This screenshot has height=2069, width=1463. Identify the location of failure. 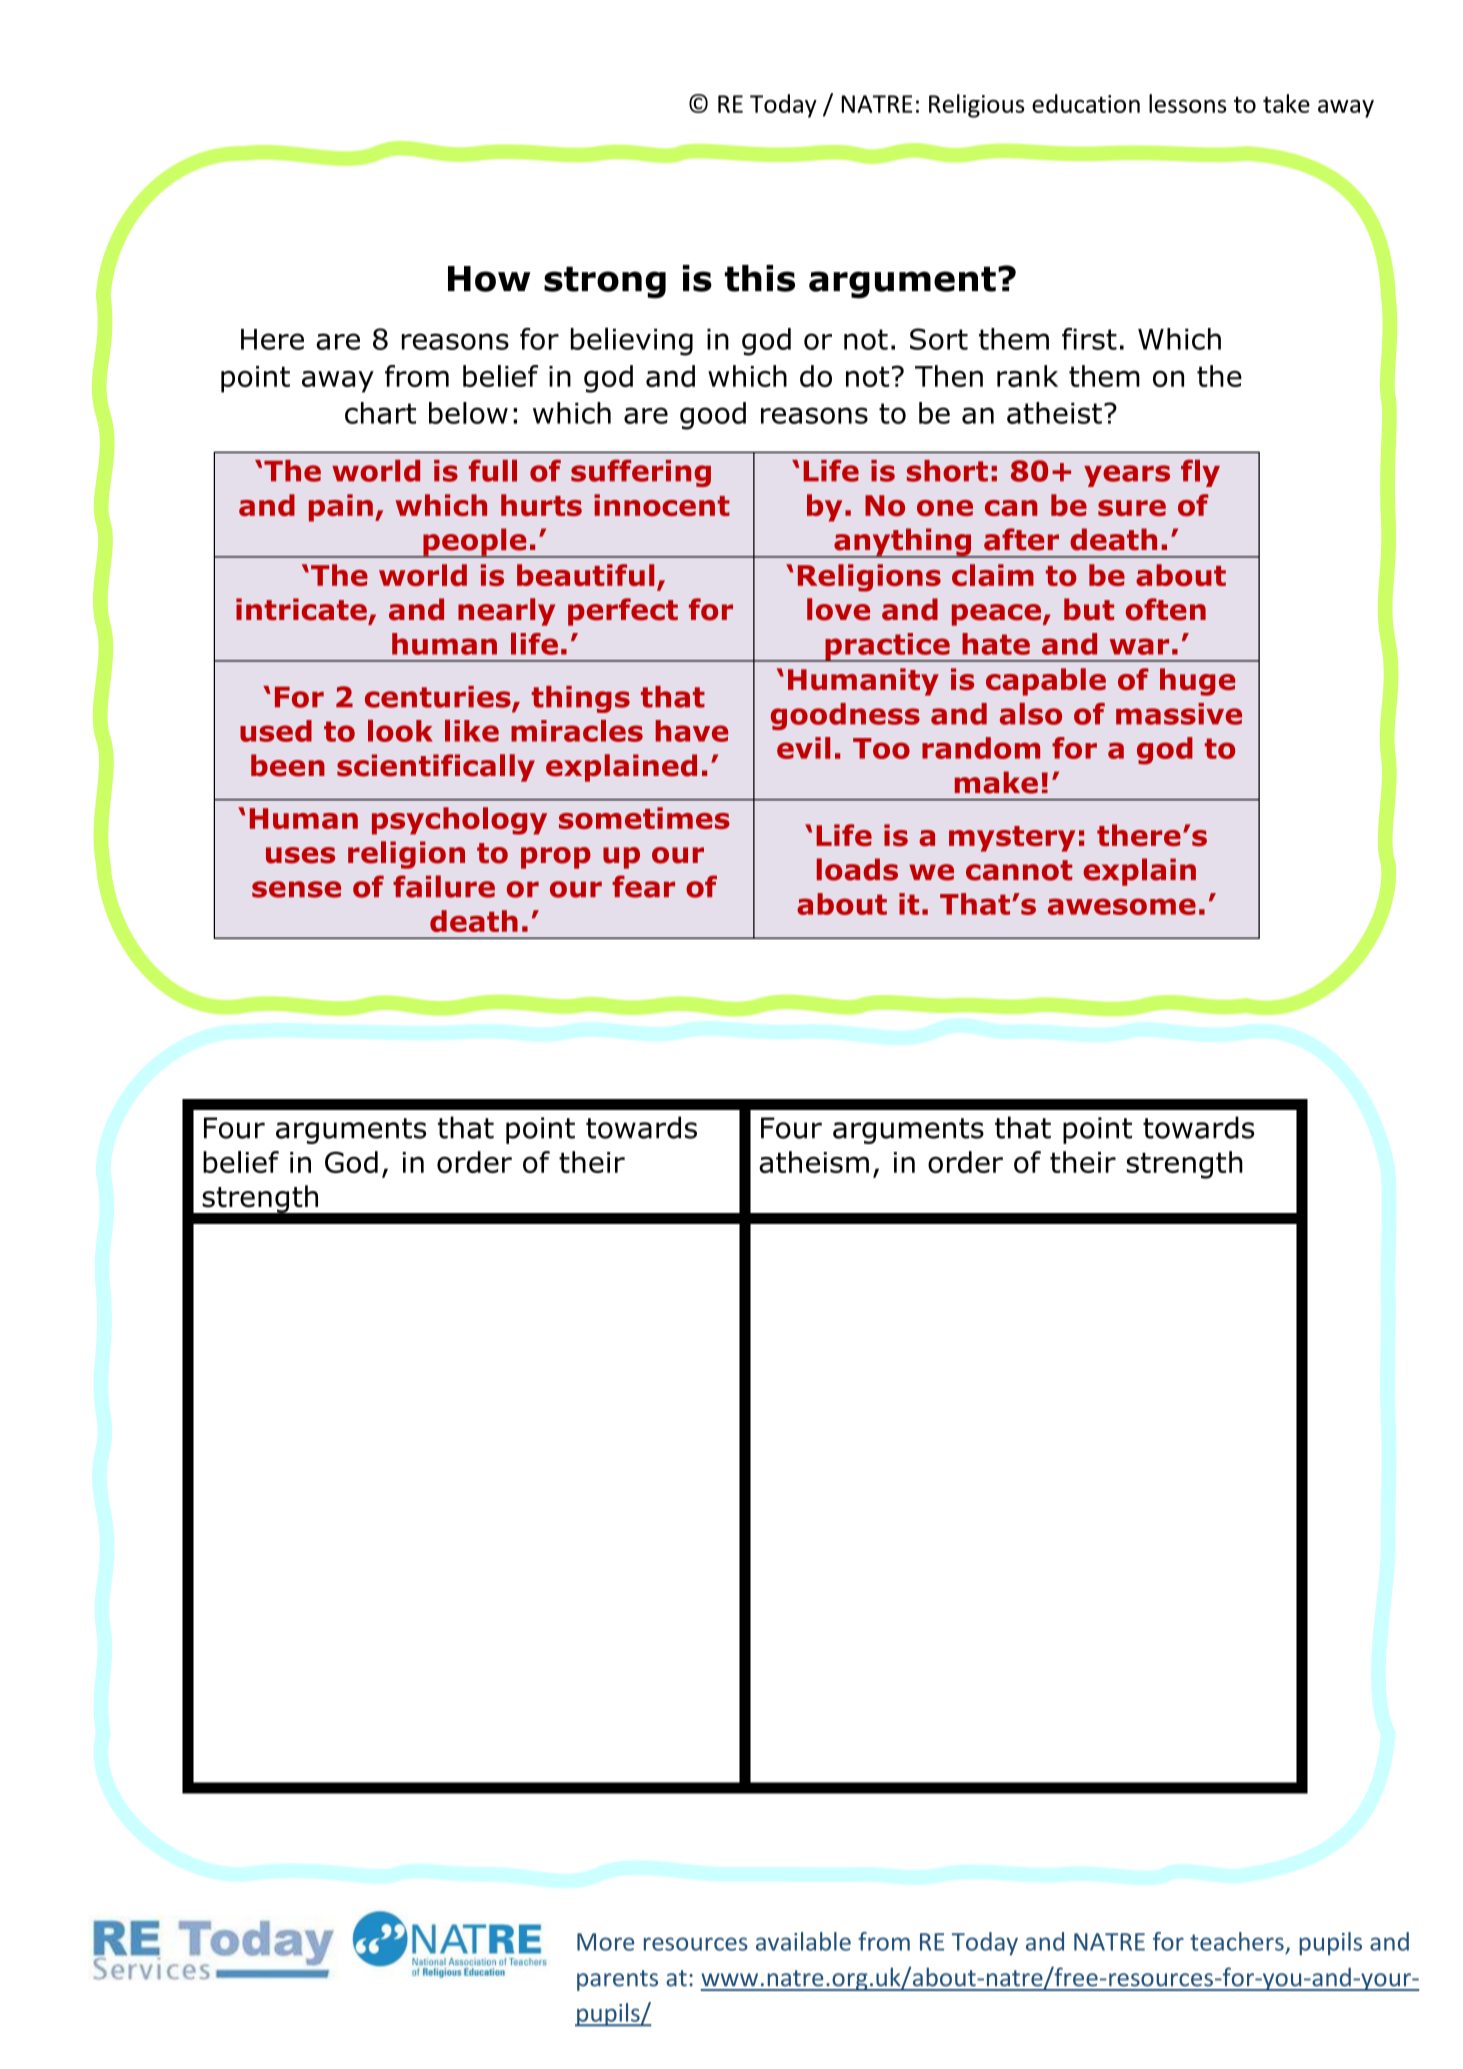
(444, 886).
